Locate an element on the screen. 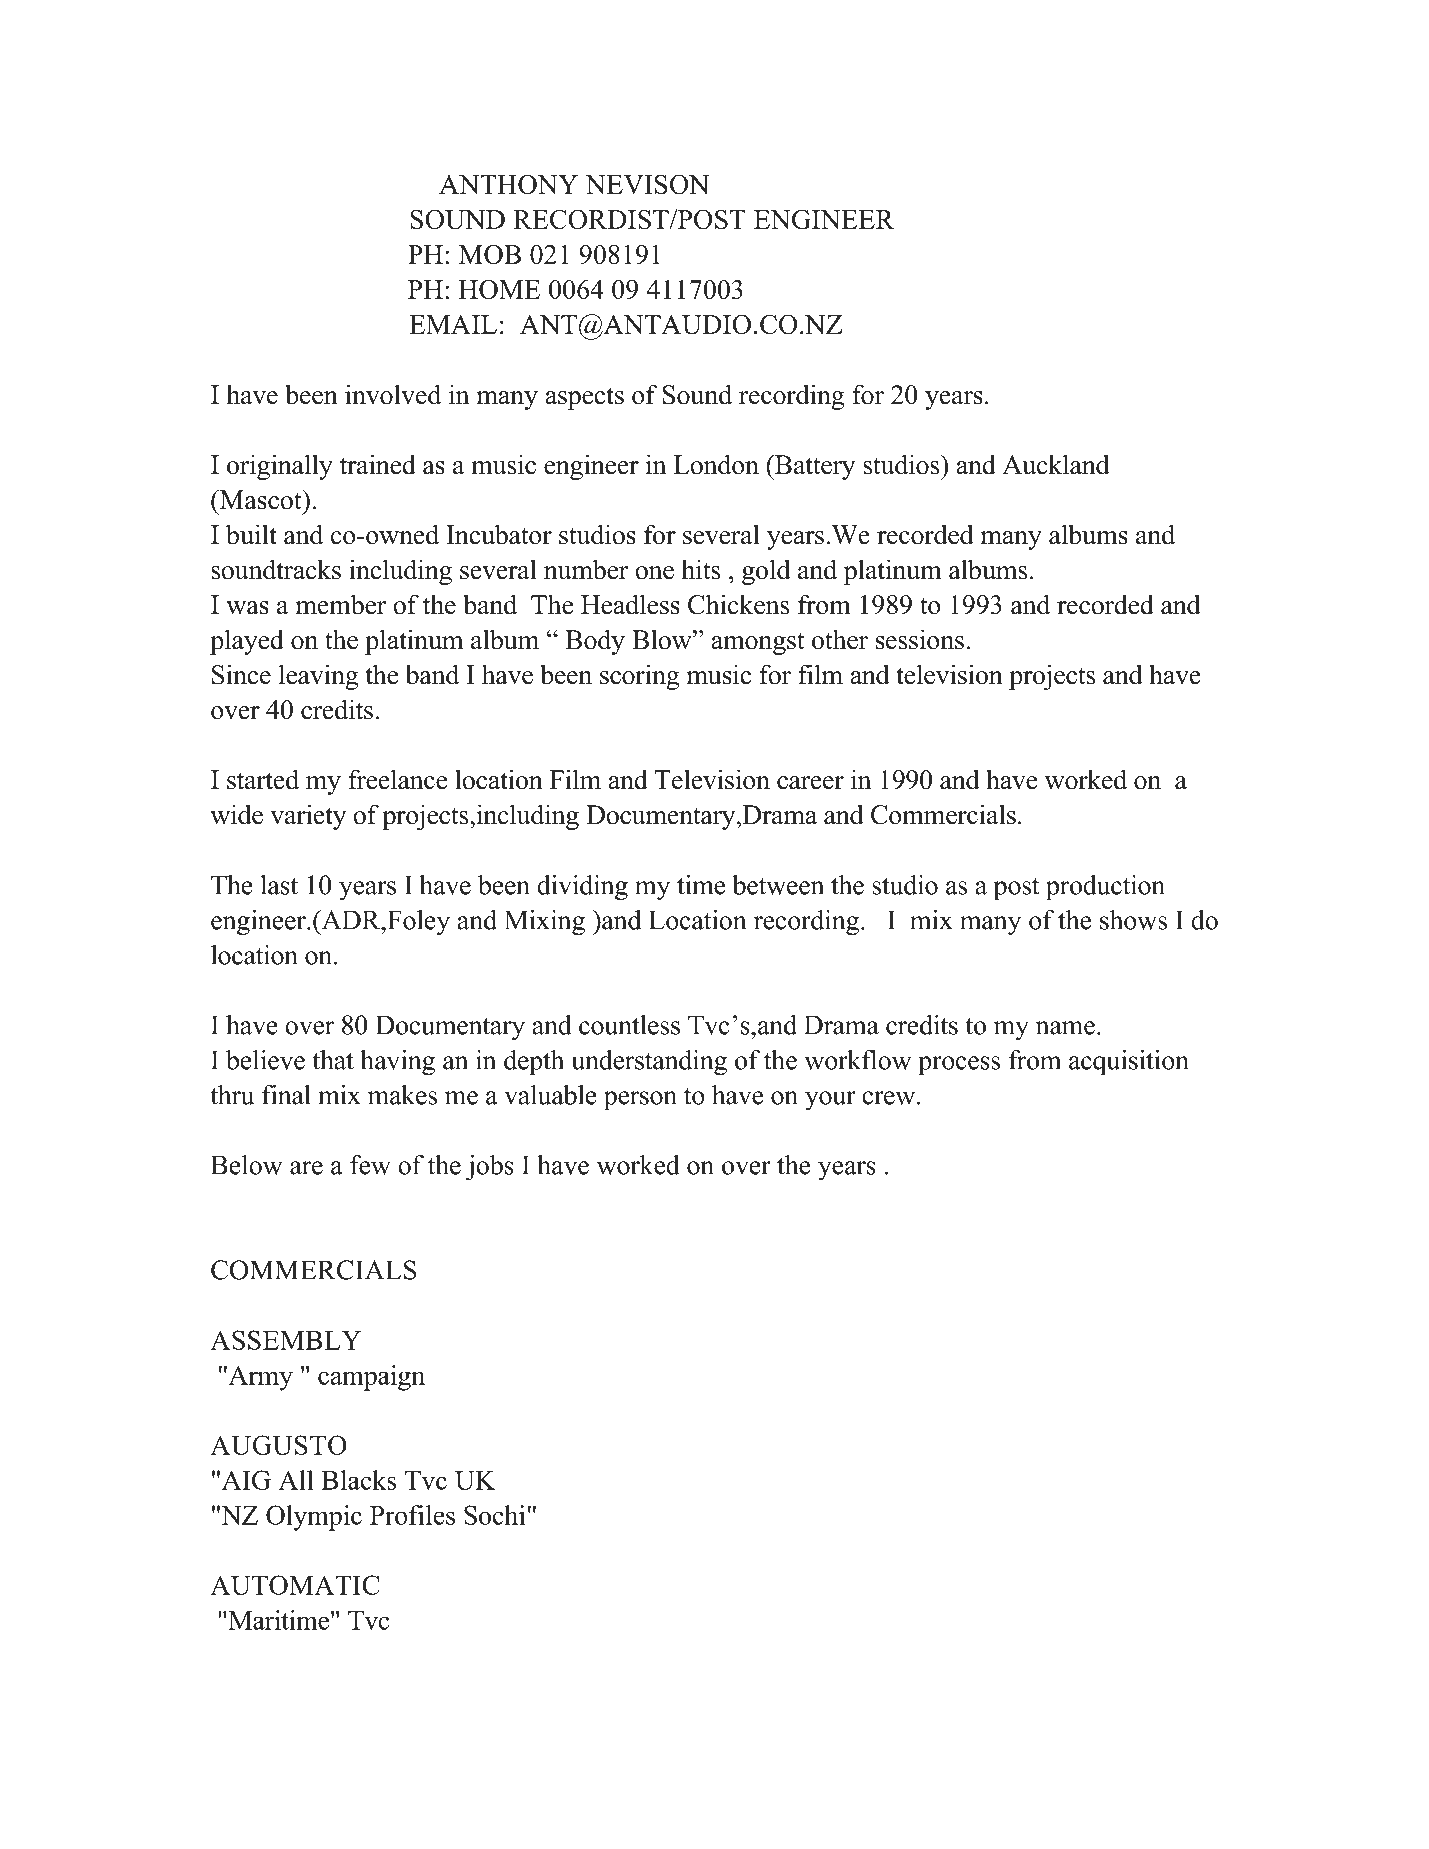 The width and height of the screenshot is (1429, 1849). ANTHONY is located at coordinates (508, 184).
